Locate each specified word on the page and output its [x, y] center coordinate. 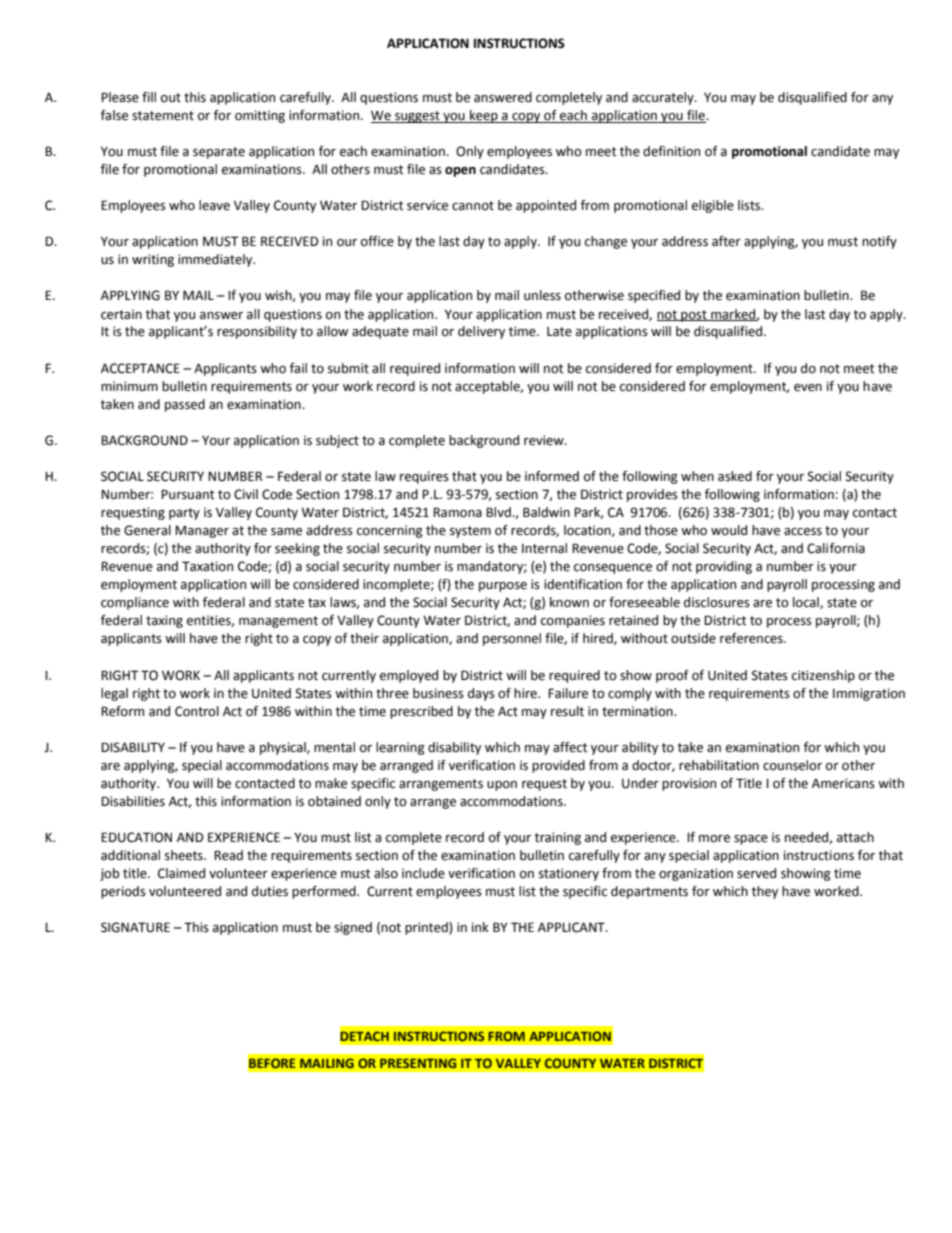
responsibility [257, 332]
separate [219, 153]
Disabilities [133, 801]
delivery [481, 332]
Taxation [207, 566]
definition [671, 151]
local [807, 603]
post [694, 316]
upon [502, 786]
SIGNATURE [135, 927]
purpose [503, 587]
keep [484, 116]
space [751, 840]
